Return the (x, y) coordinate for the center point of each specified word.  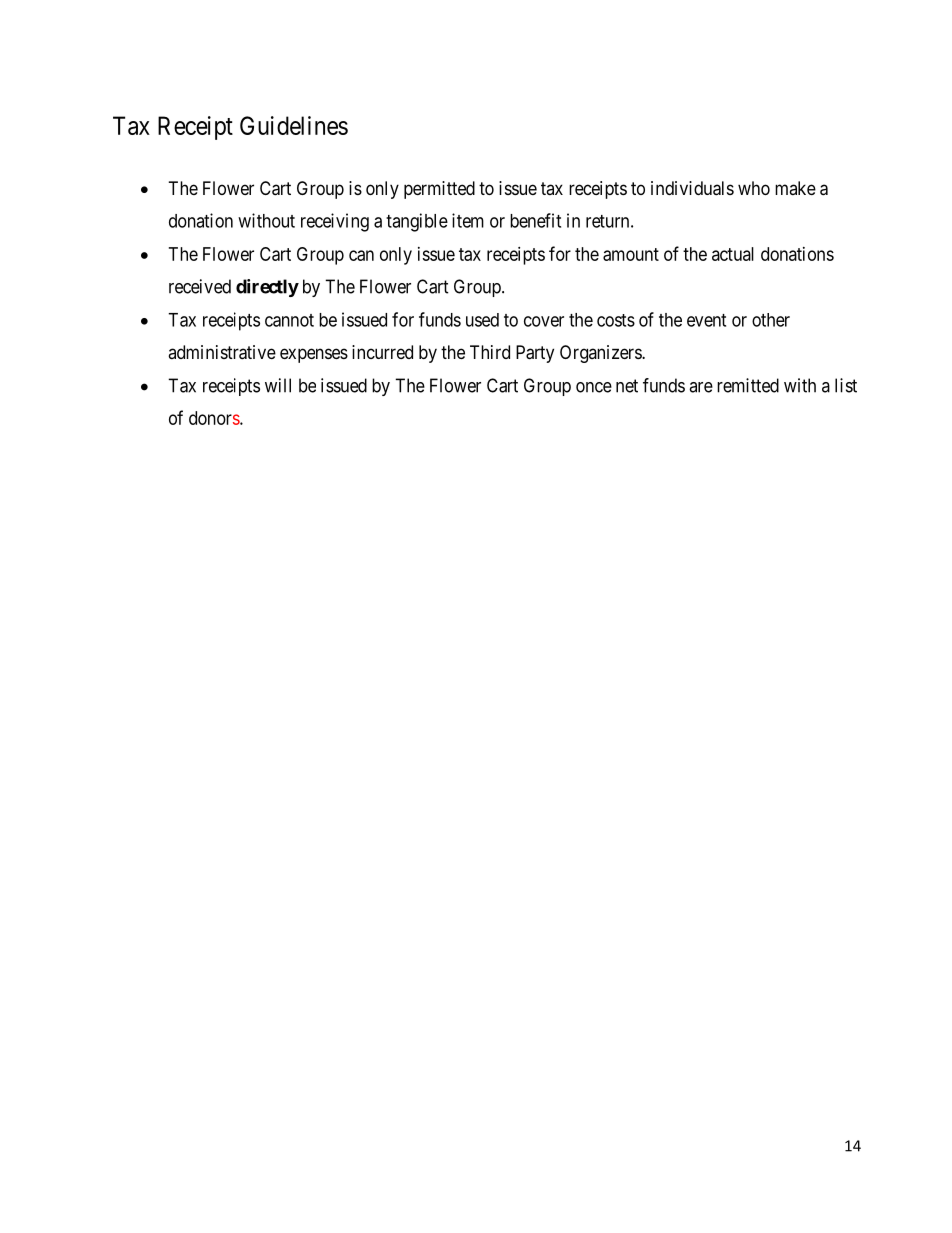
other (771, 320)
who (754, 188)
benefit (535, 220)
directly (267, 288)
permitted (439, 190)
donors (215, 418)
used (482, 320)
